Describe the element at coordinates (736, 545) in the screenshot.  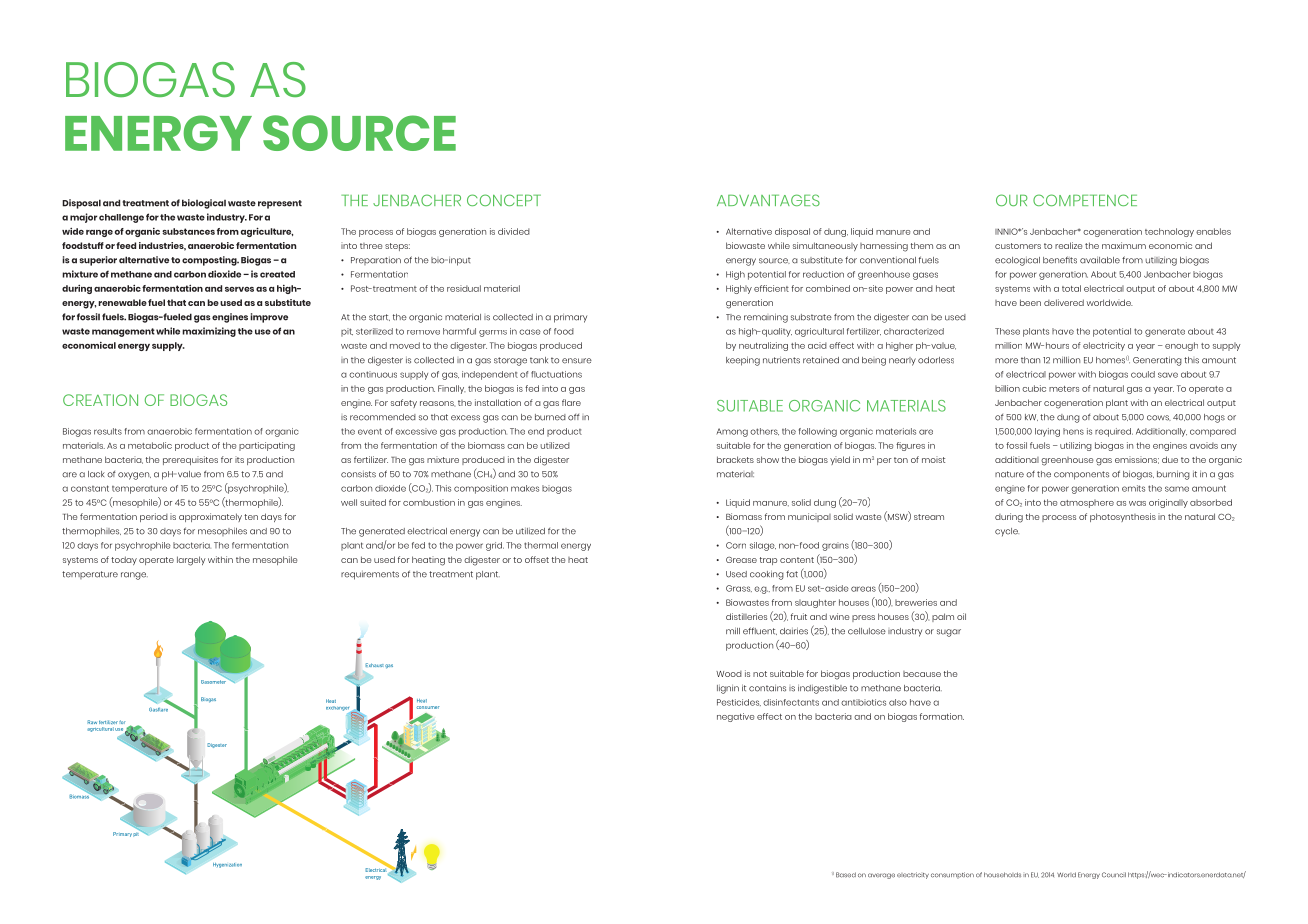
I see `Corn` at that location.
